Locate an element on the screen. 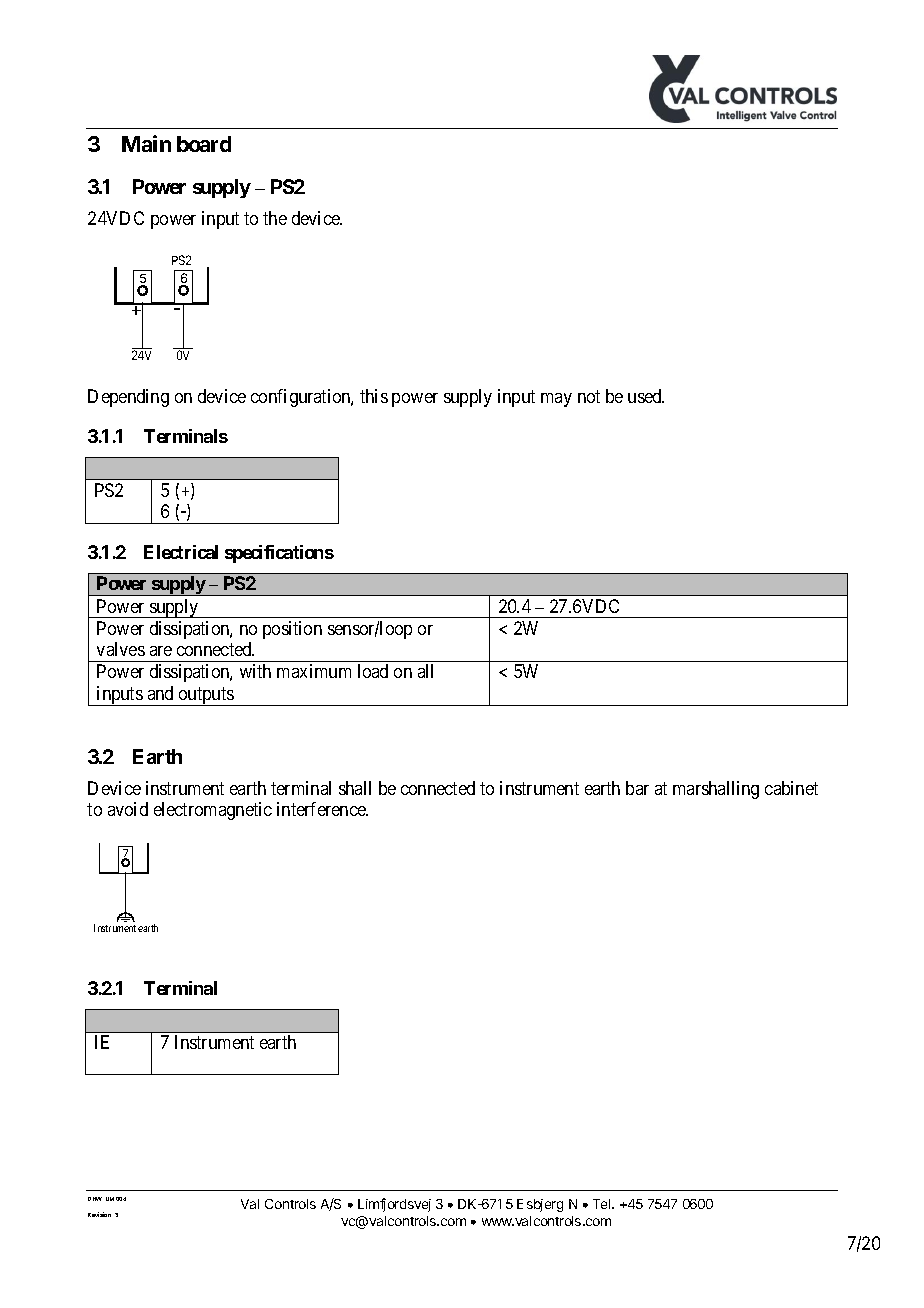  may is located at coordinates (556, 400).
